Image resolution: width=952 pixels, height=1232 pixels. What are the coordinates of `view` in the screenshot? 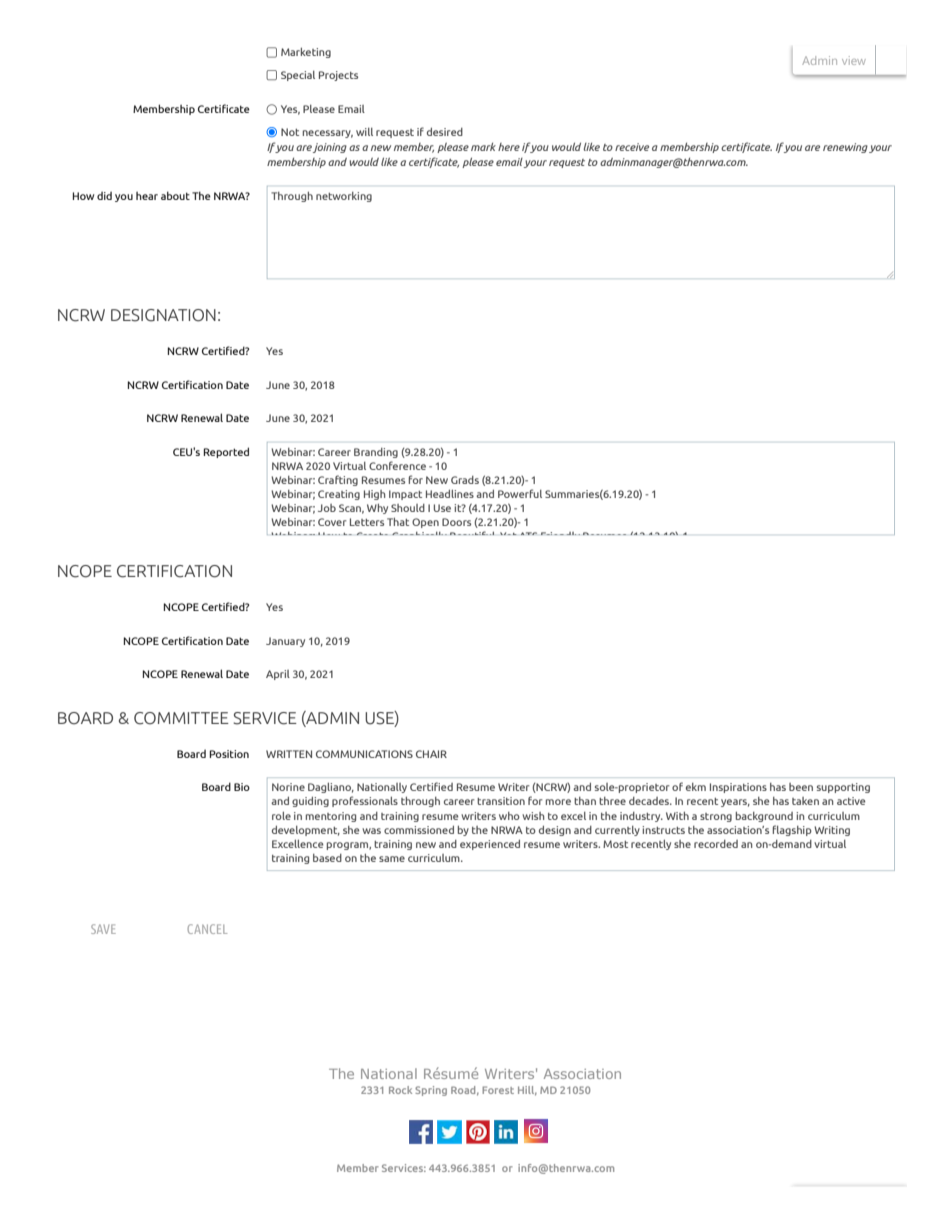 It's located at (854, 60).
